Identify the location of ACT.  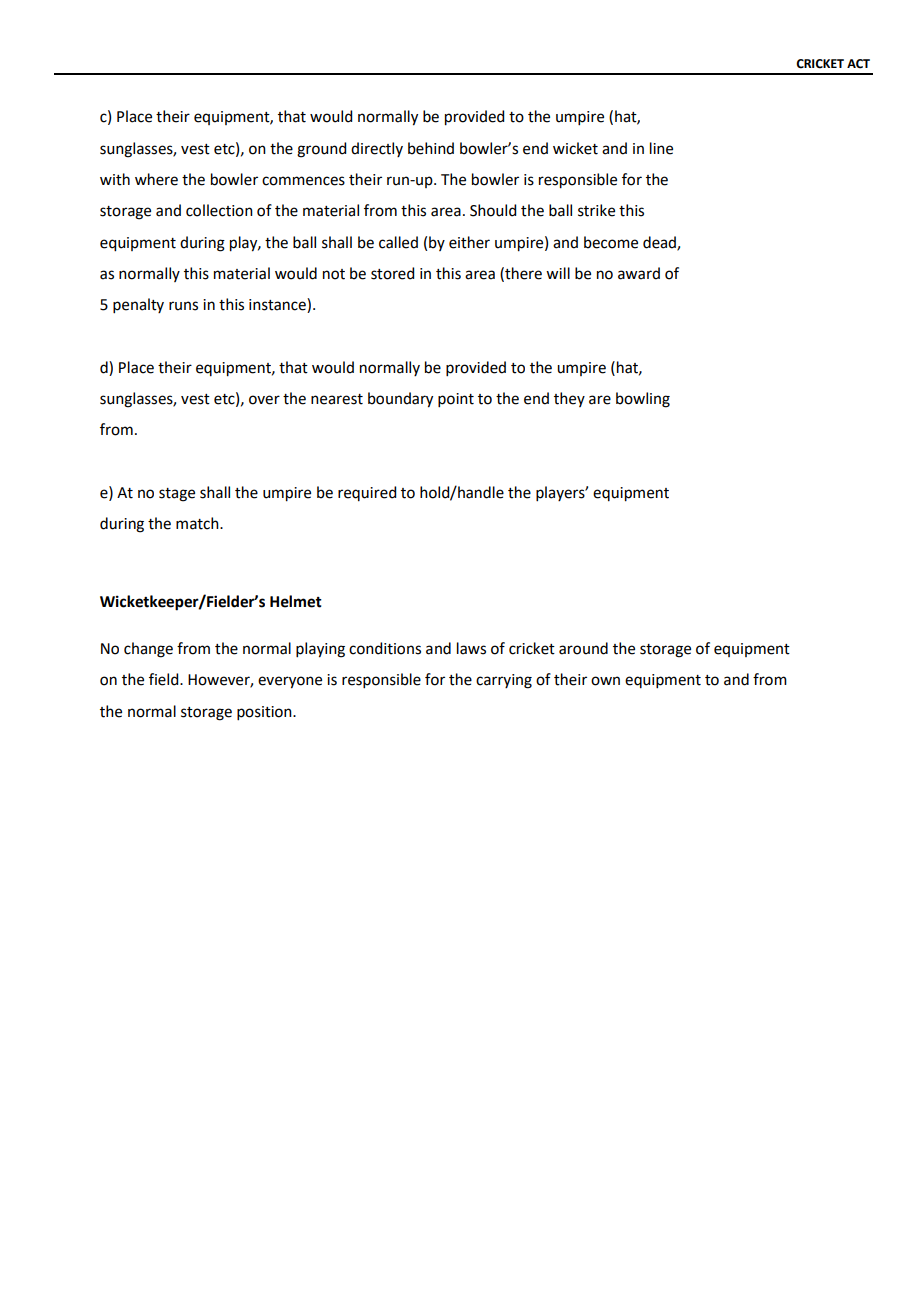
(858, 64).
